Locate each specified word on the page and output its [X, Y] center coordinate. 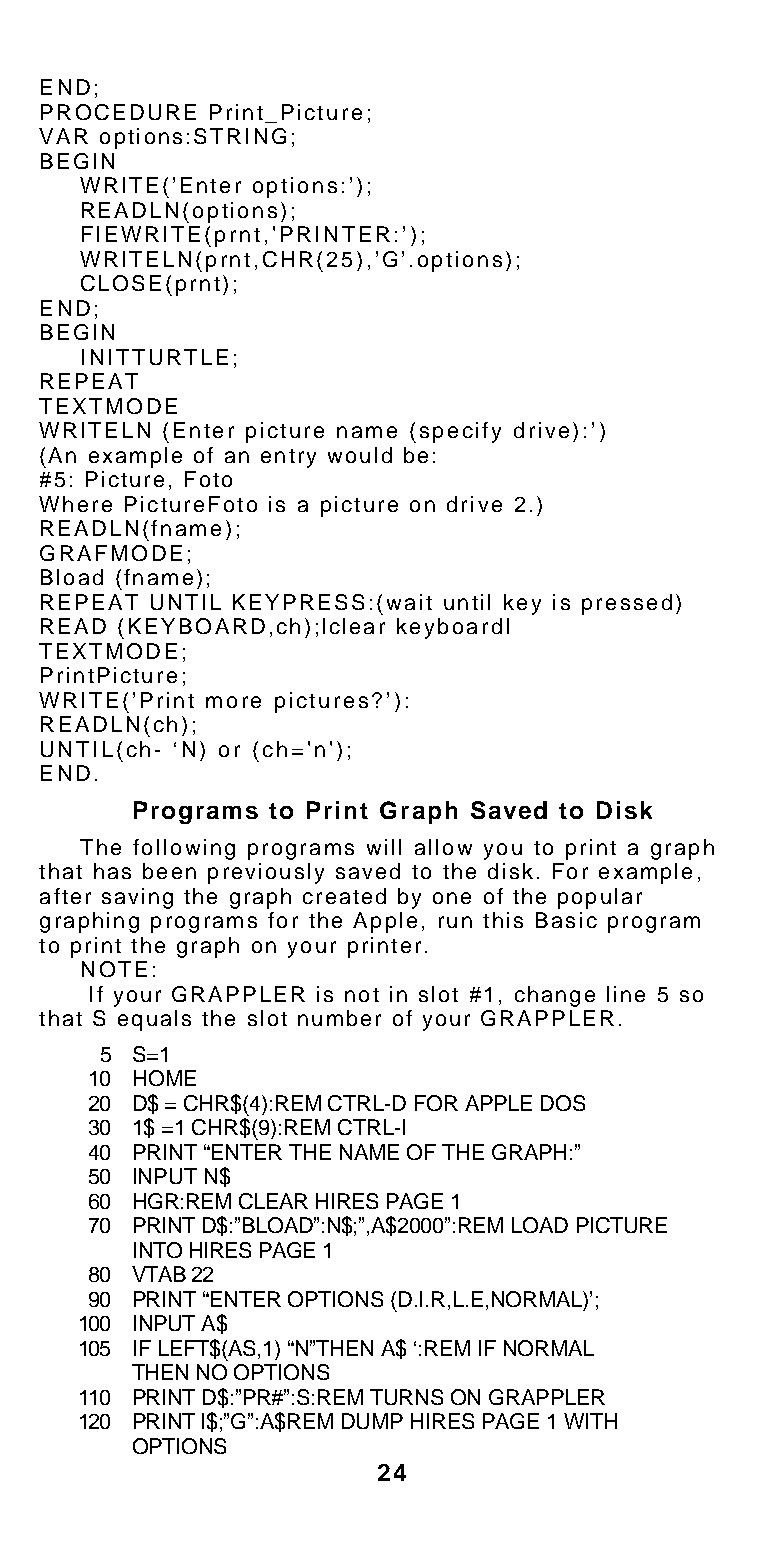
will [384, 847]
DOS [563, 1103]
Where [75, 504]
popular [600, 898]
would [360, 455]
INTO [158, 1250]
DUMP [372, 1421]
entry [288, 458]
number [339, 1018]
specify [460, 432]
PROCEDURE [118, 112]
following [184, 849]
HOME [165, 1078]
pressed [627, 604]
